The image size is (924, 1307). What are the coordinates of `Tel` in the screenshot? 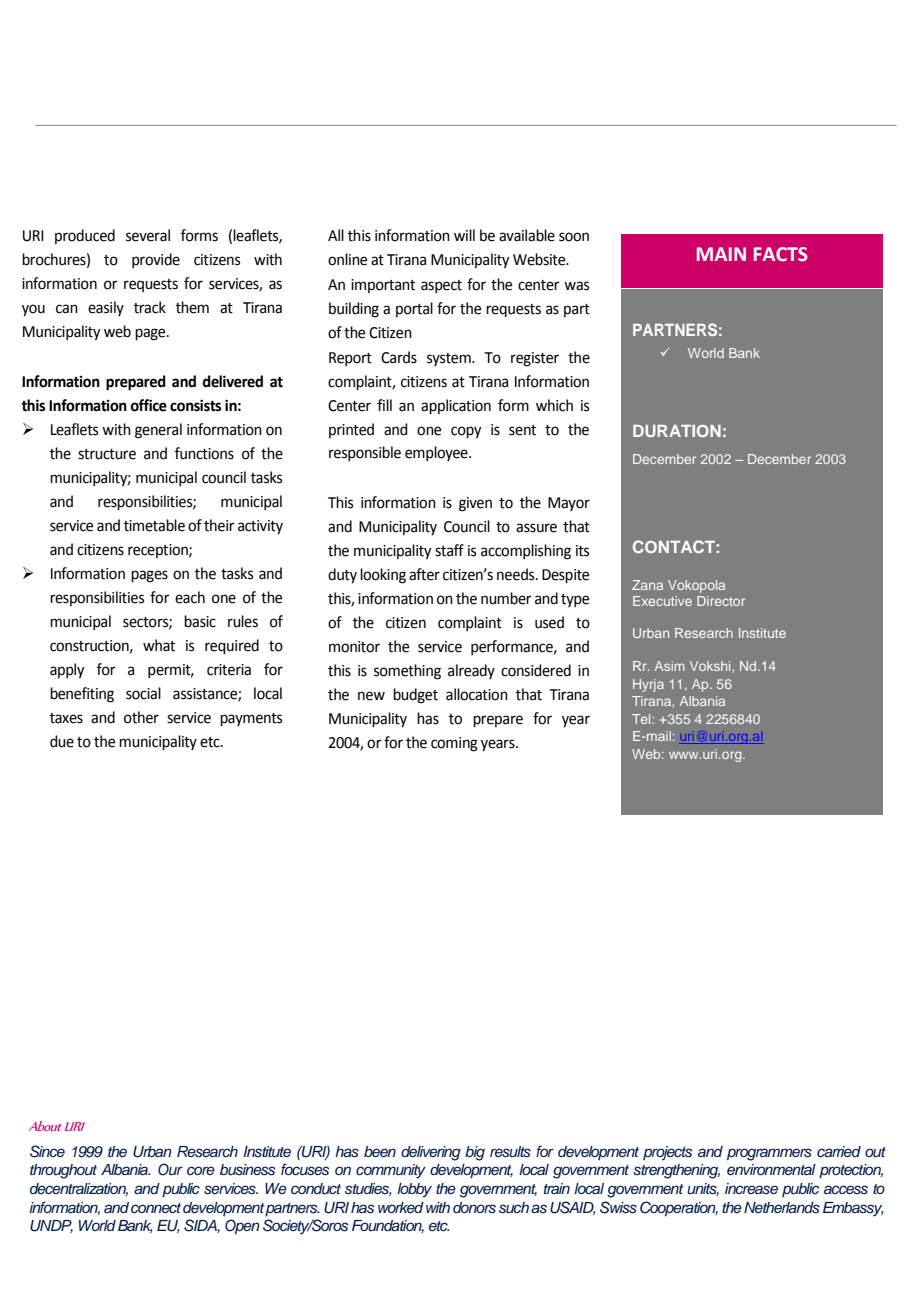 It's located at (642, 719).
